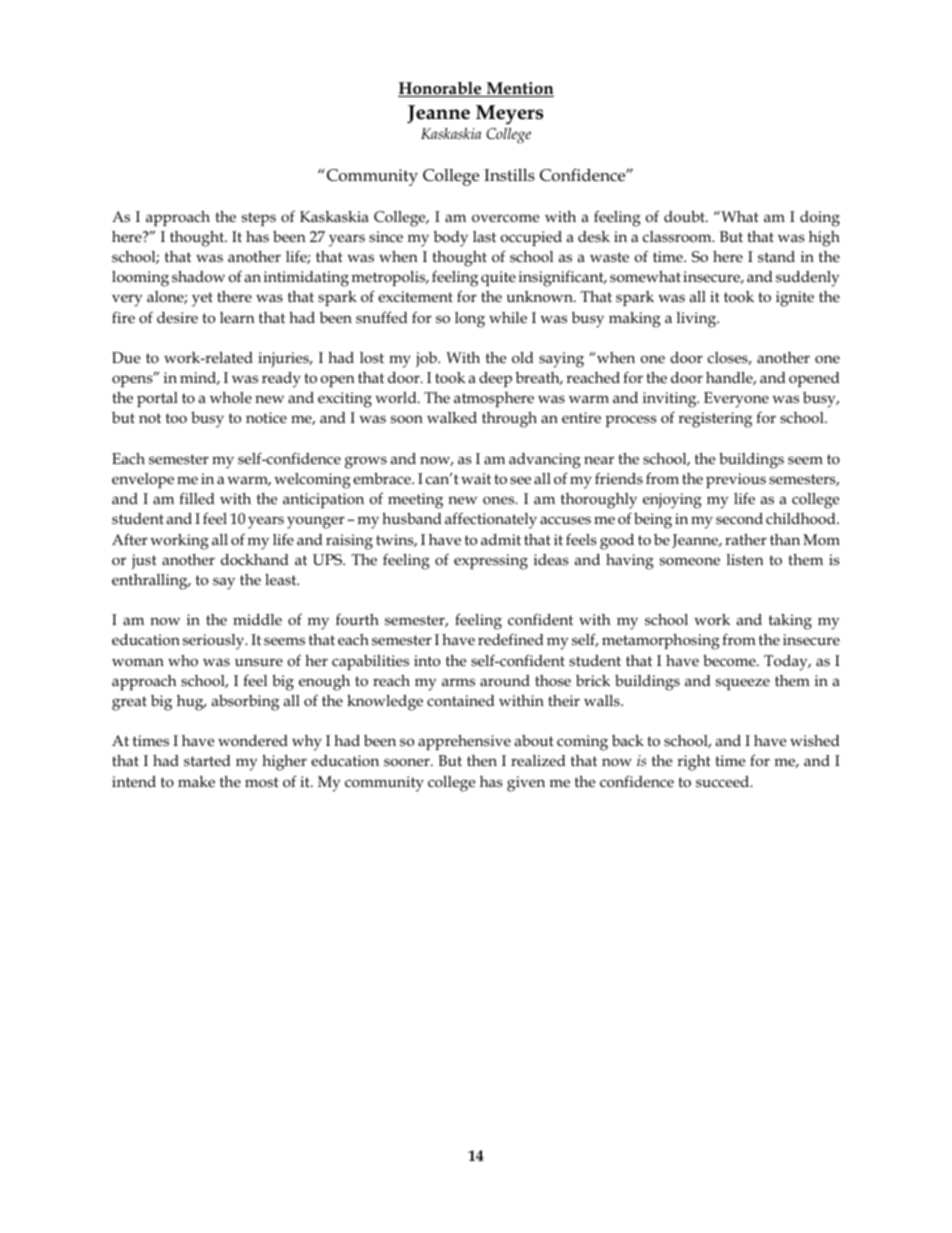 This image has height=1233, width=952. Describe the element at coordinates (266, 417) in the image. I see `notice` at that location.
